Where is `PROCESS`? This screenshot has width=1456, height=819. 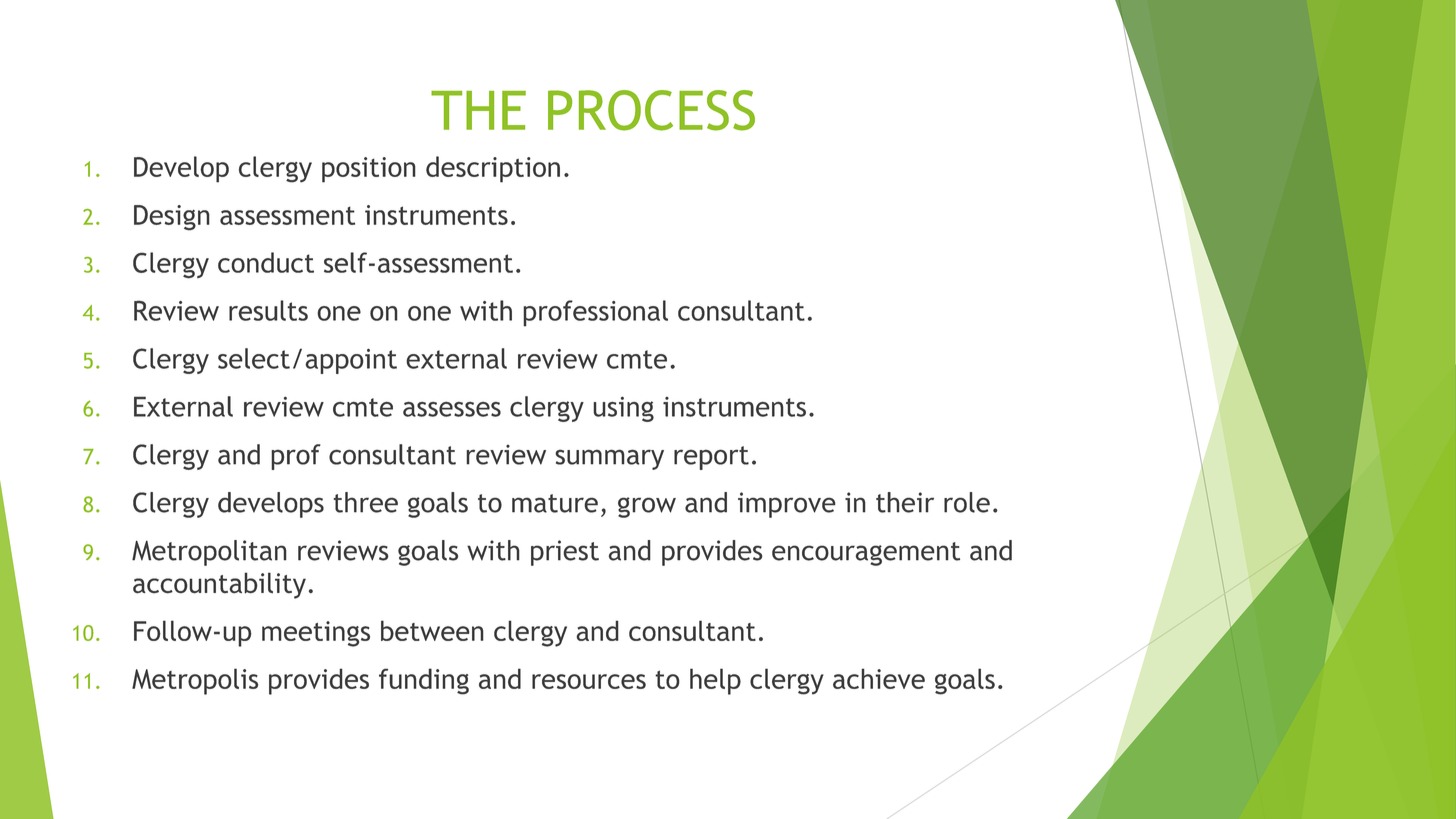 PROCESS is located at coordinates (651, 110).
